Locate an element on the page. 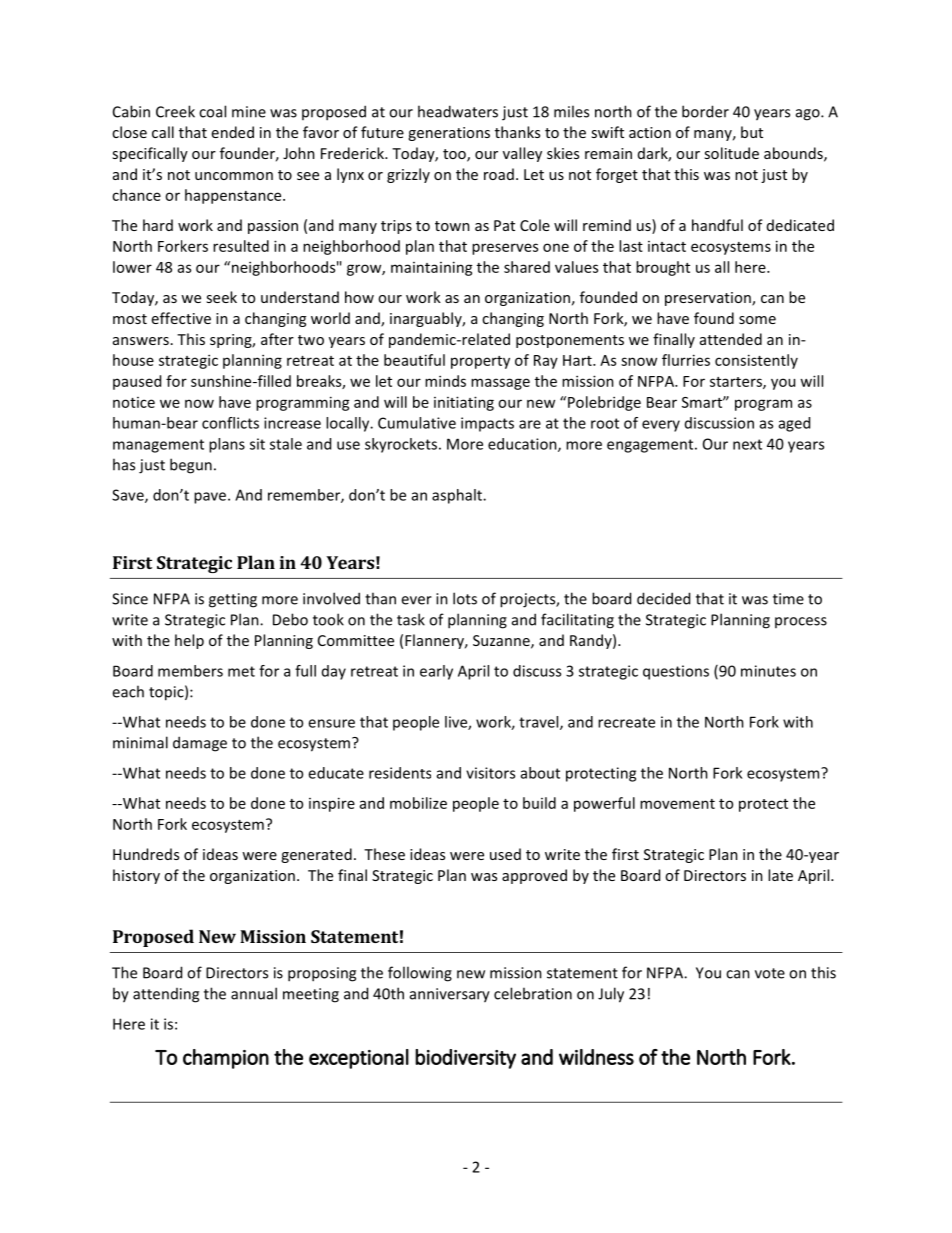 Image resolution: width=952 pixels, height=1233 pixels. champion is located at coordinates (226, 1059).
